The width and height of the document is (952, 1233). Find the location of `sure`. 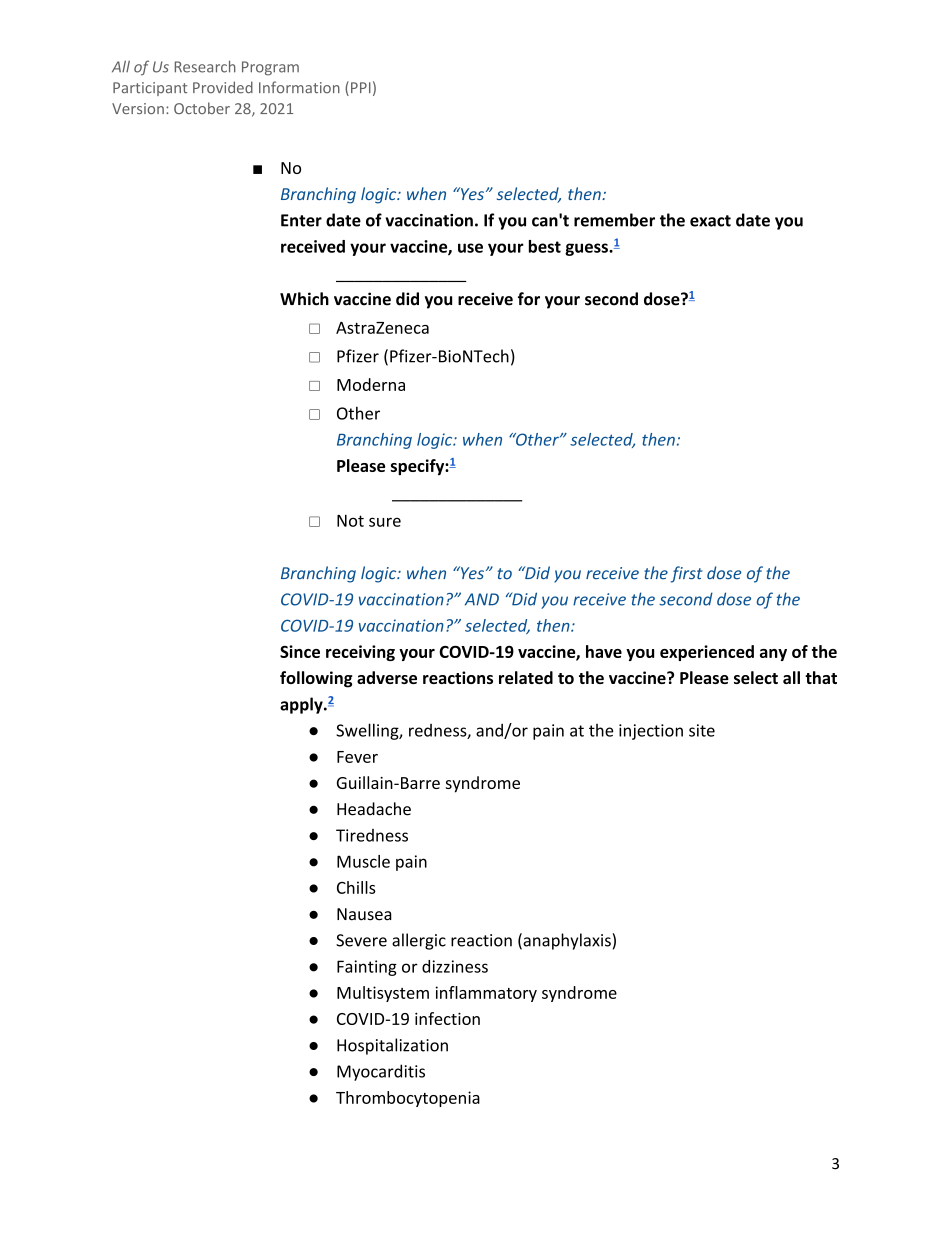

sure is located at coordinates (385, 522).
